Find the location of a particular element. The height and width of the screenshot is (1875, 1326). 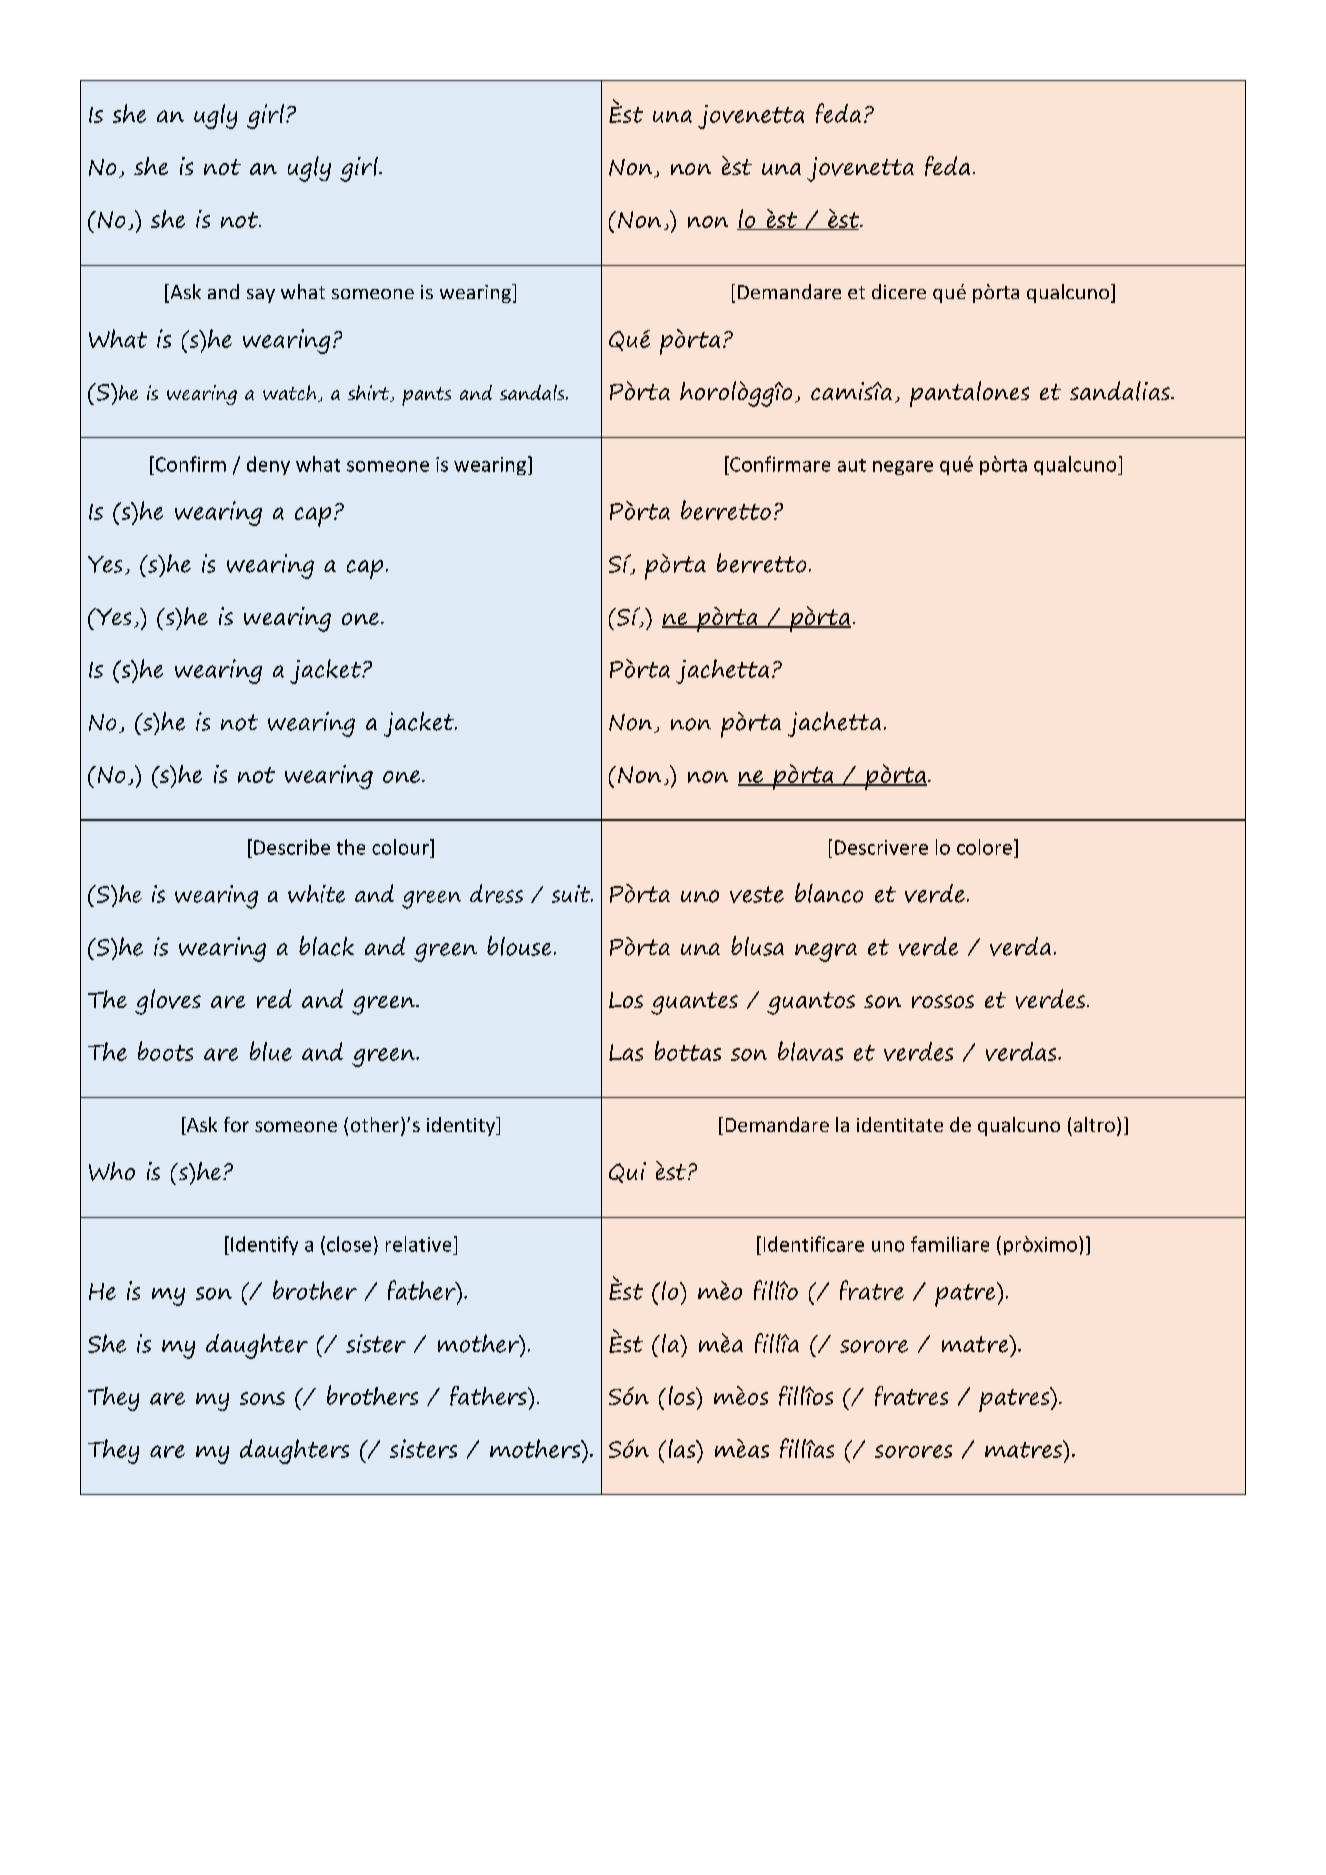

sons is located at coordinates (262, 1398).
